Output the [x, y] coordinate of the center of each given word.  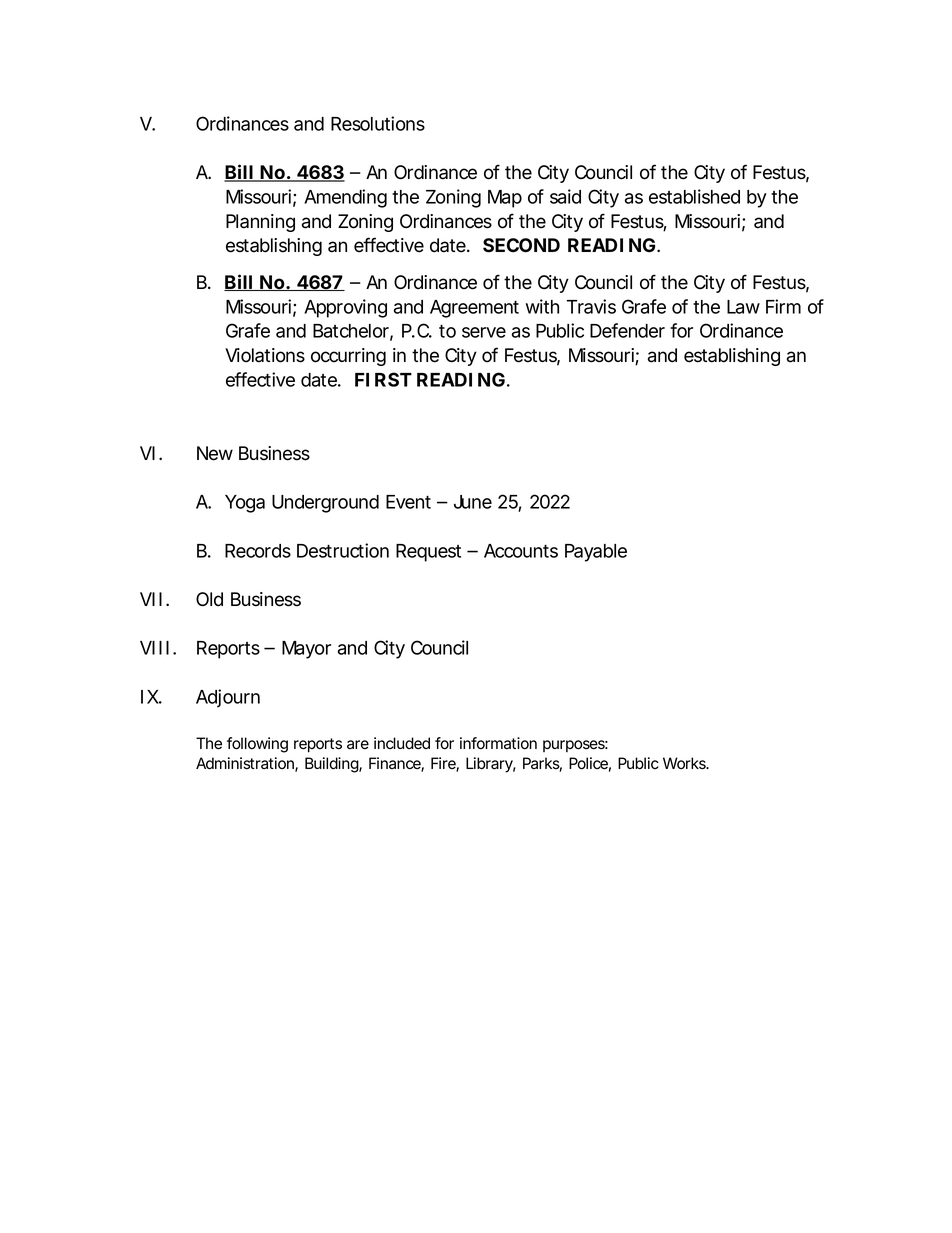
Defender [627, 330]
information [498, 743]
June [473, 502]
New [215, 453]
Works [685, 763]
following [257, 745]
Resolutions [378, 123]
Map [505, 199]
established [694, 196]
